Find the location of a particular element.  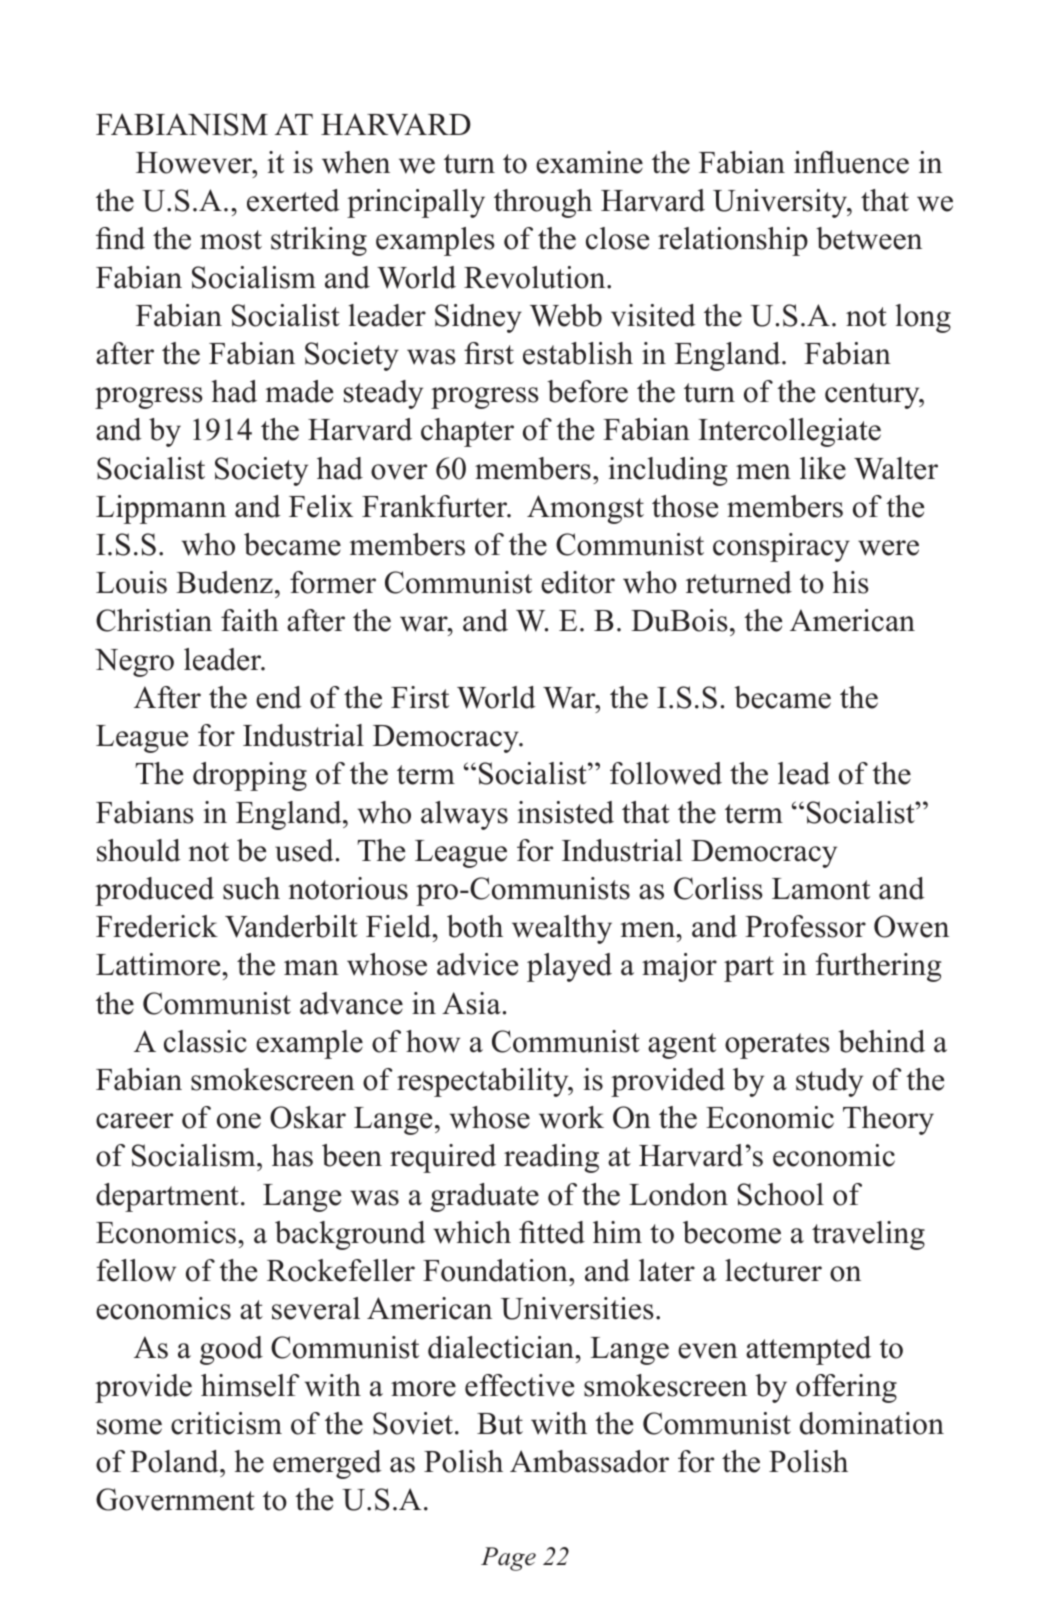

domination is located at coordinates (872, 1423).
